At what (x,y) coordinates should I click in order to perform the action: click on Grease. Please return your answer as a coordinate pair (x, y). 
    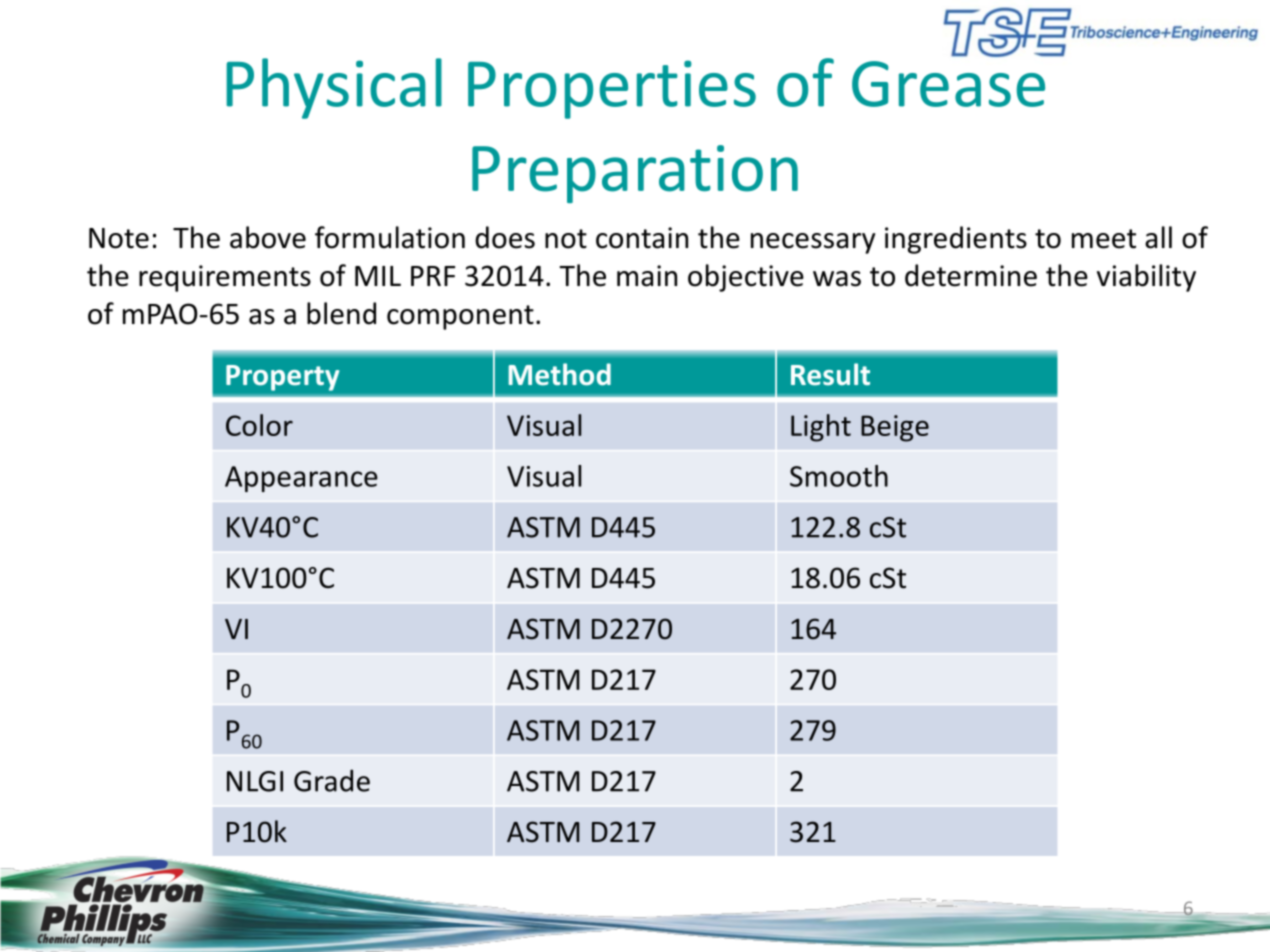
    Looking at the image, I should click on (948, 84).
